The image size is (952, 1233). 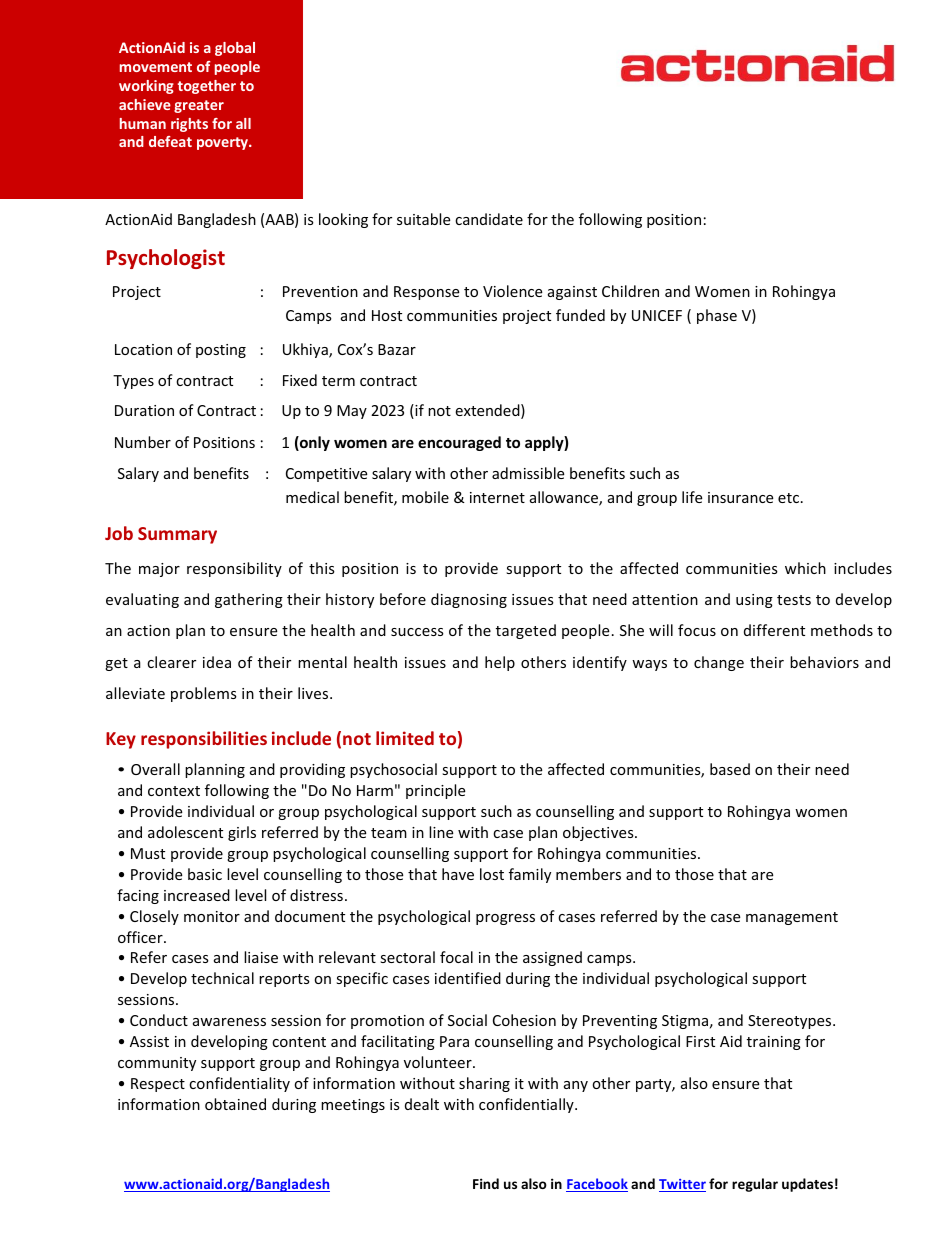 What do you see at coordinates (235, 1104) in the screenshot?
I see `obtained` at bounding box center [235, 1104].
